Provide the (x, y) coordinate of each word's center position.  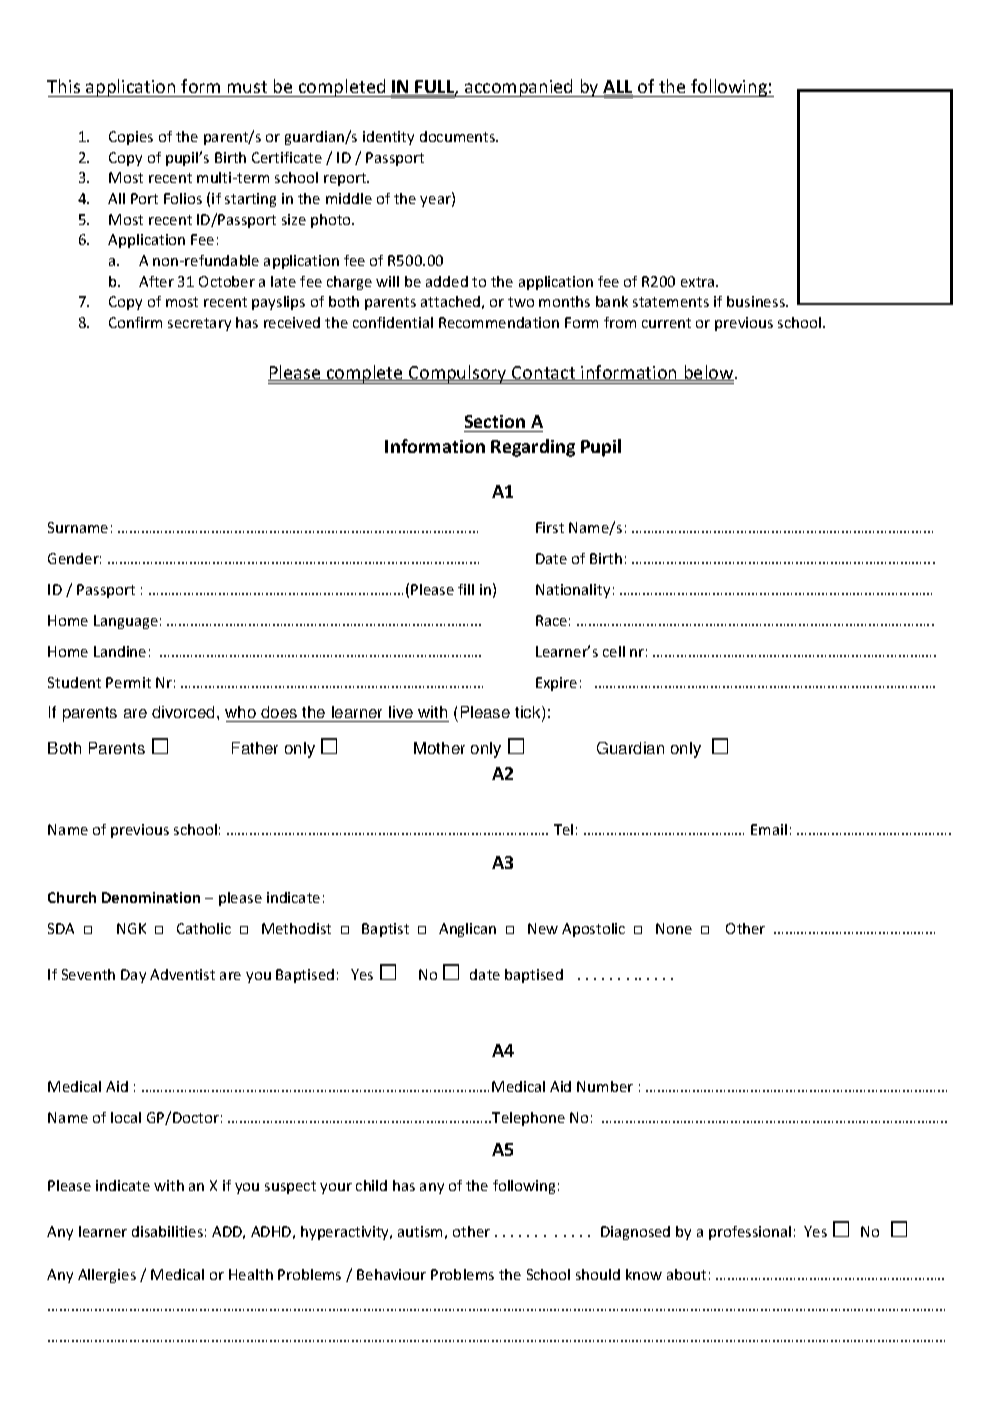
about (686, 1274)
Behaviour (391, 1274)
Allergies (107, 1276)
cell (614, 651)
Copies (131, 138)
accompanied (519, 88)
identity (388, 138)
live (401, 714)
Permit (128, 682)
